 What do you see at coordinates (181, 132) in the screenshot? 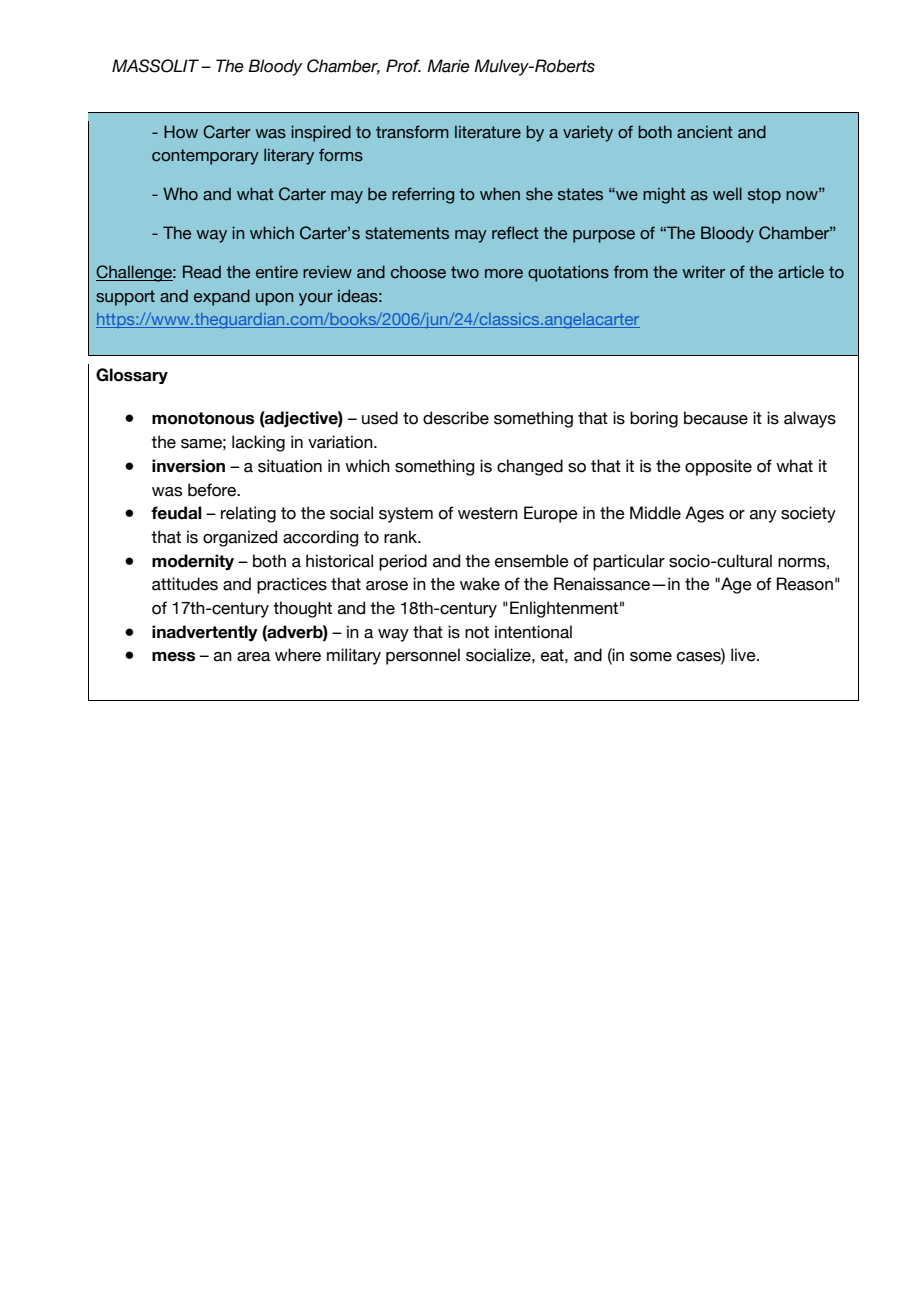
I see `How` at bounding box center [181, 132].
